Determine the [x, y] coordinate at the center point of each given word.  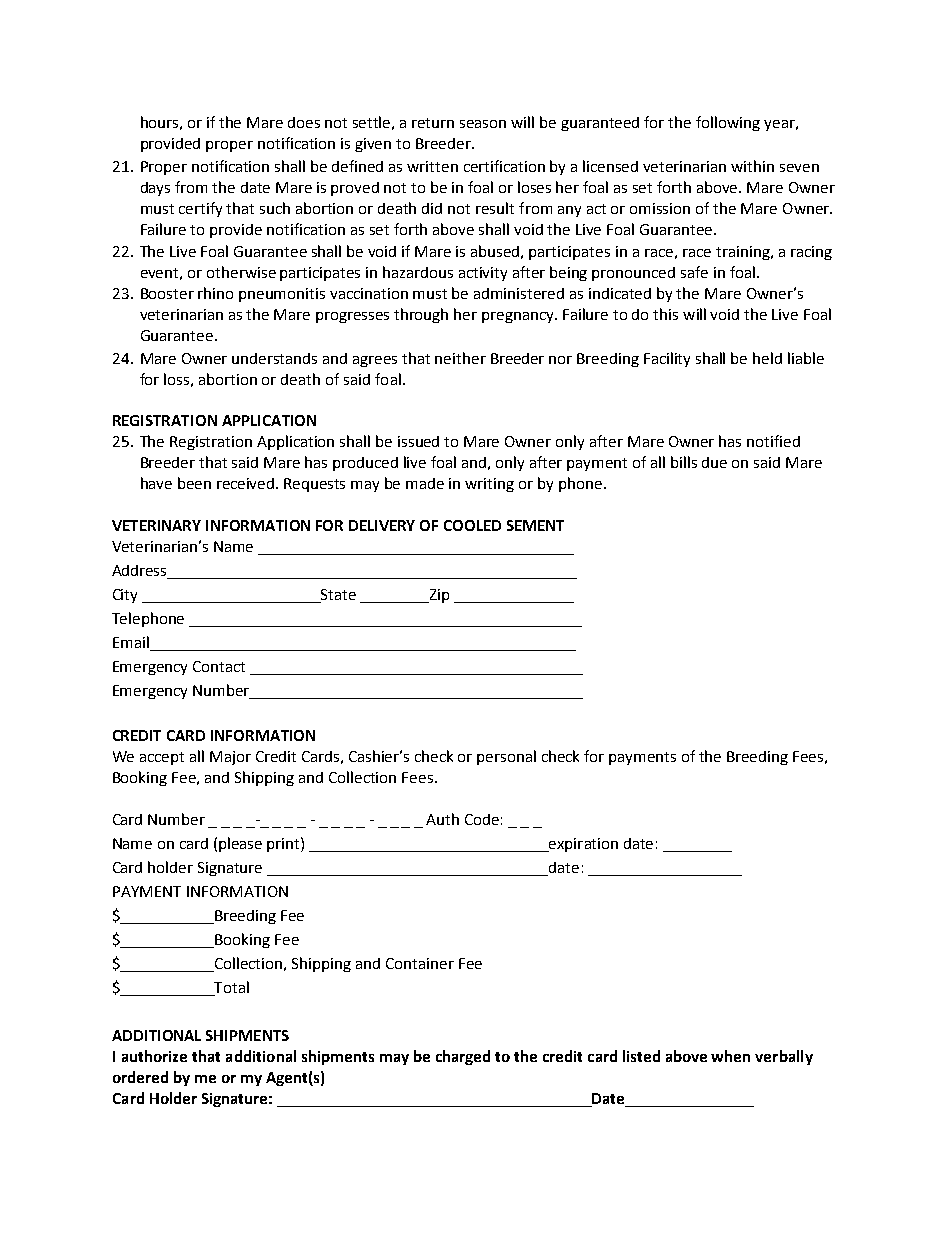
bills [684, 462]
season [483, 124]
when [730, 1056]
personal [506, 757]
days [155, 189]
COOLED [472, 525]
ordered [140, 1077]
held [767, 358]
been [194, 483]
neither [460, 358]
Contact [219, 666]
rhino [215, 293]
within [752, 166]
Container [420, 963]
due [714, 462]
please [240, 844]
